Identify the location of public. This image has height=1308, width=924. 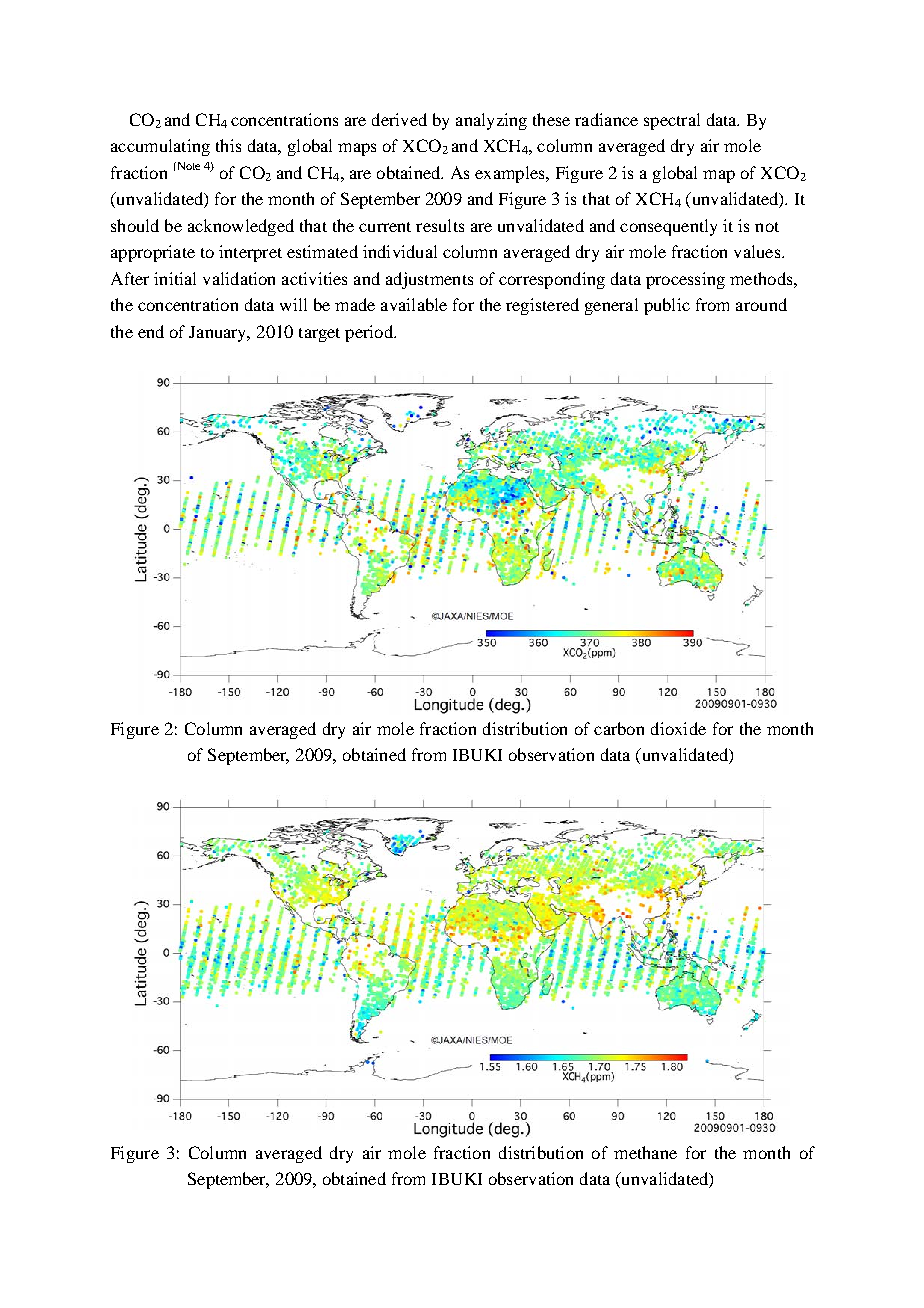
(667, 306).
